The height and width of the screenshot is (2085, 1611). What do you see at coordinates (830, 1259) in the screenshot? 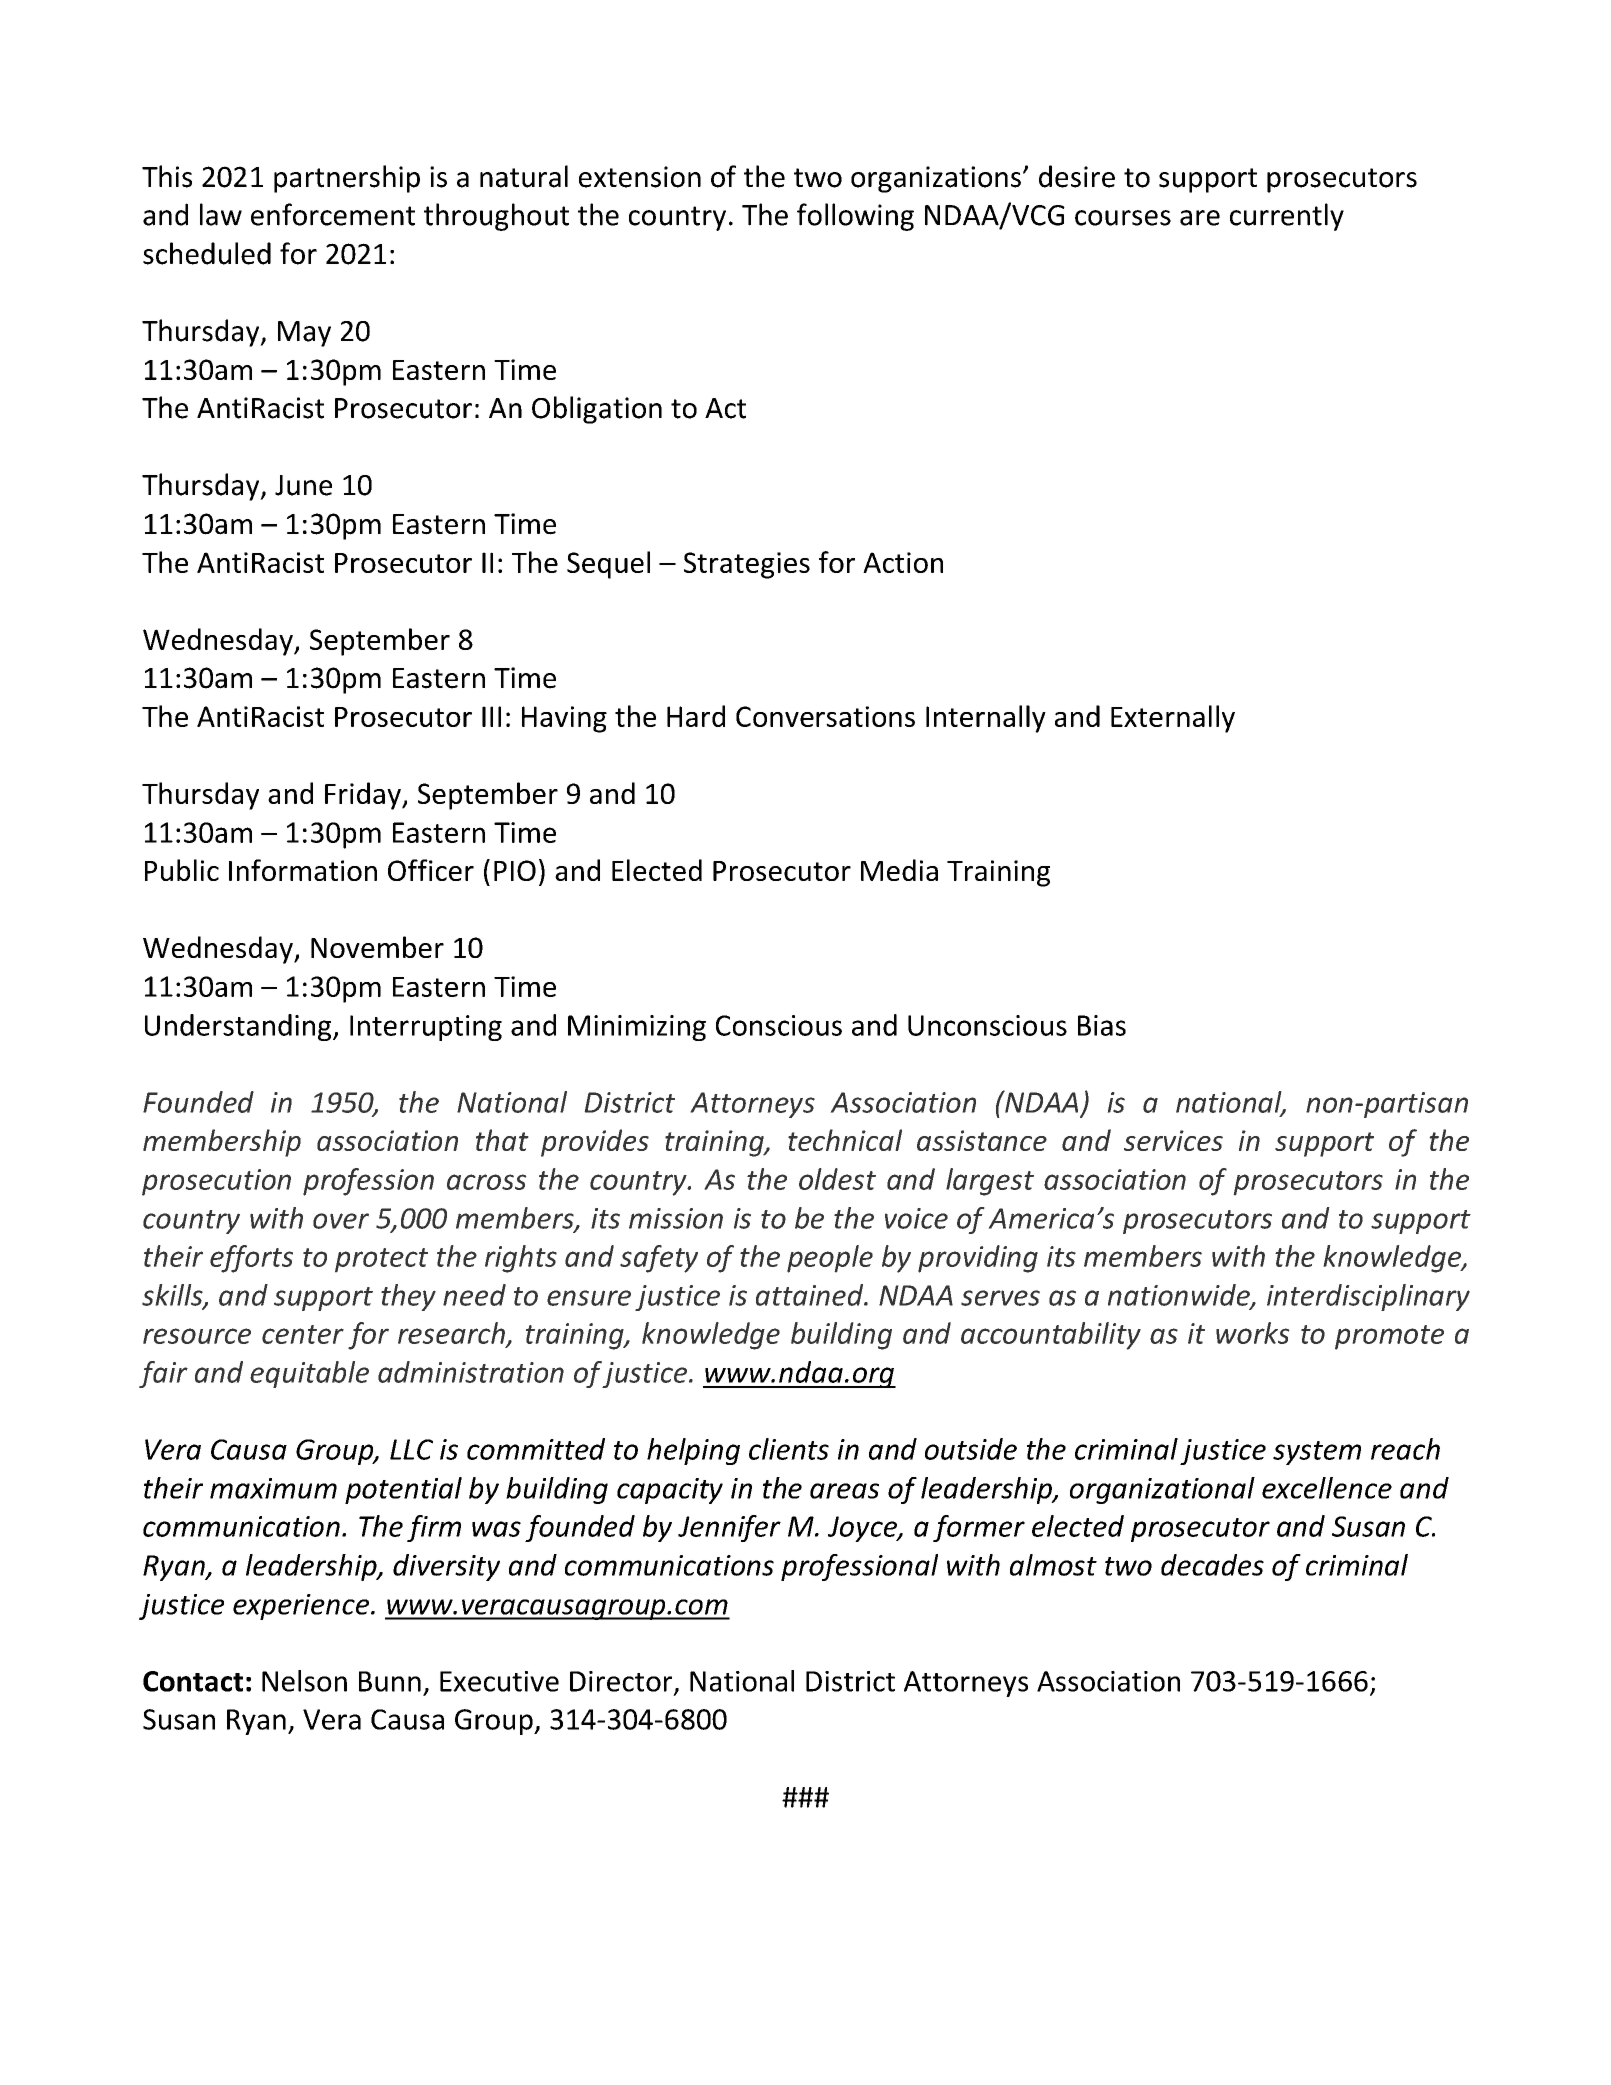
I see `people` at bounding box center [830, 1259].
